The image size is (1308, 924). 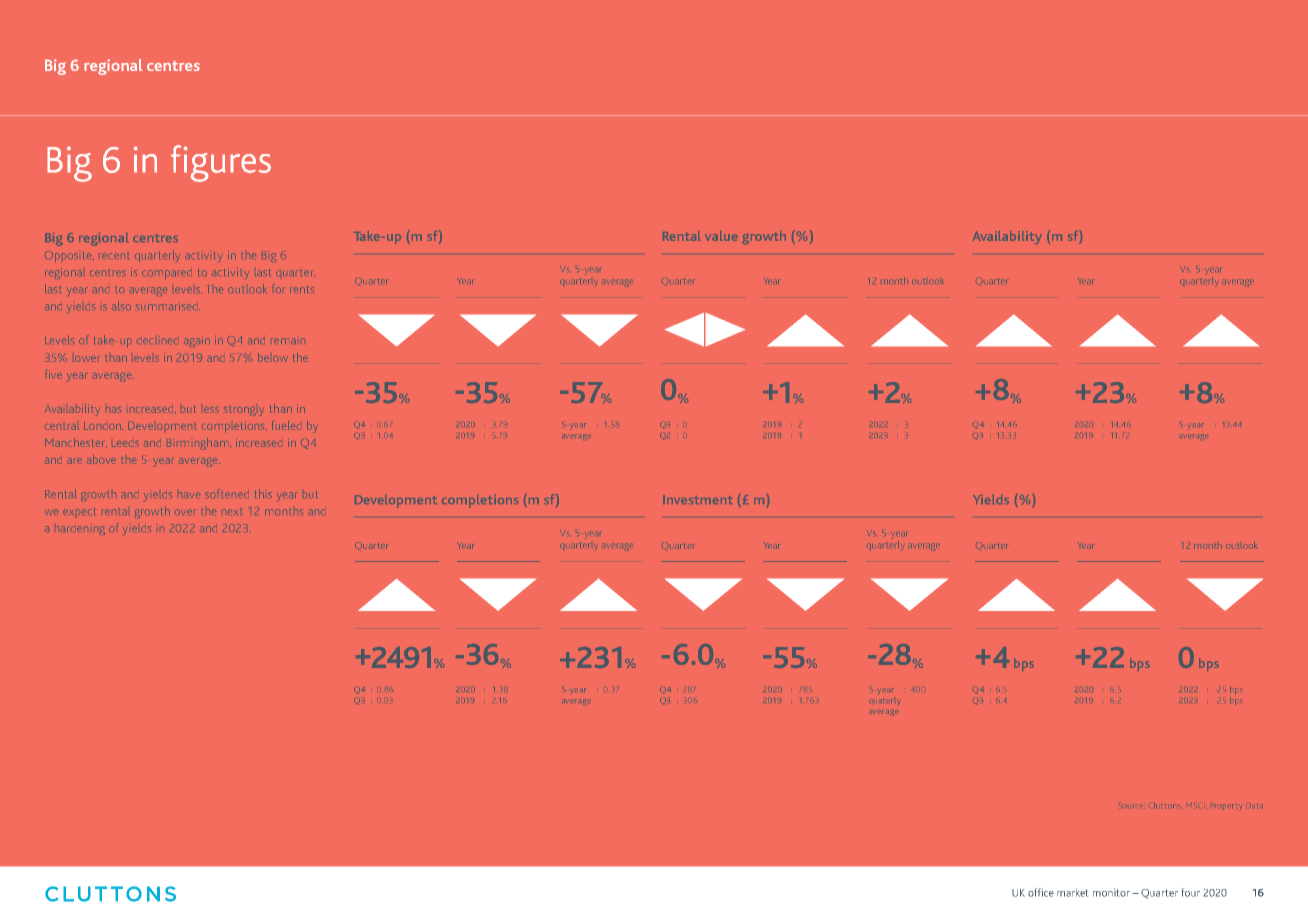 What do you see at coordinates (263, 493) in the image?
I see `this` at bounding box center [263, 493].
